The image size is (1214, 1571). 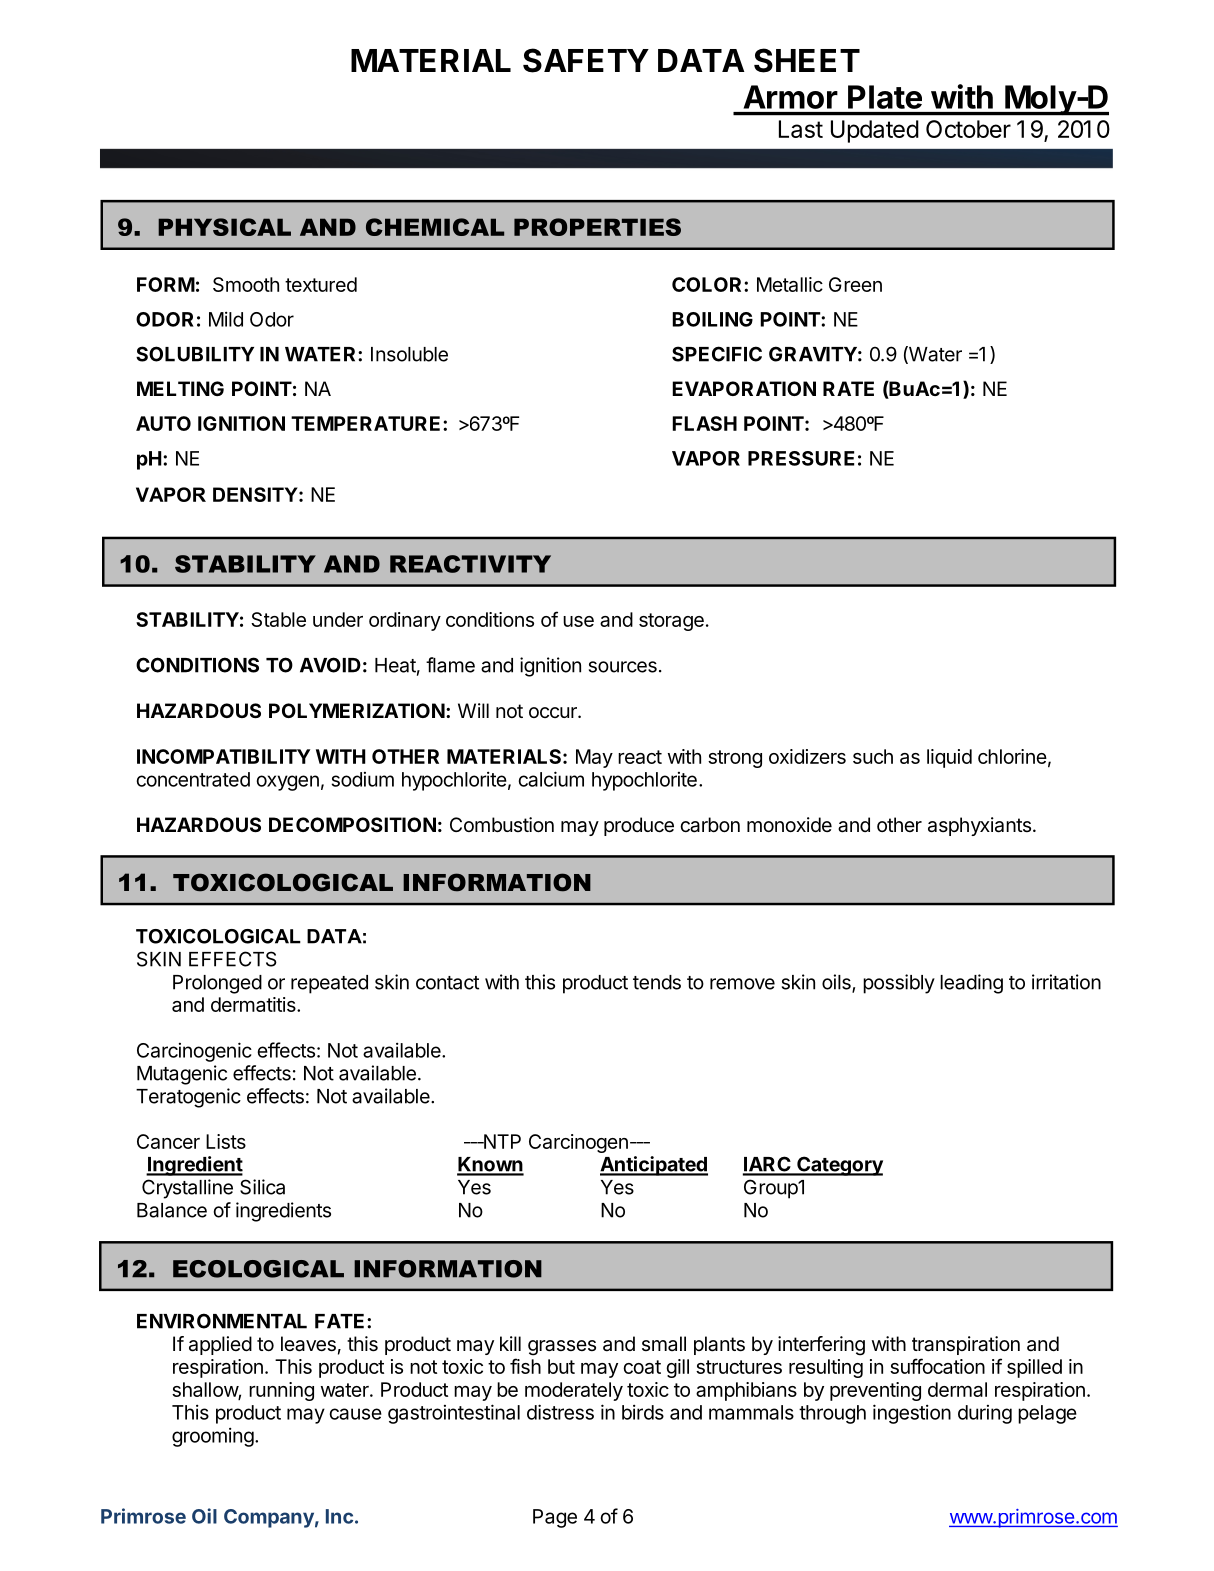 I want to click on Green, so click(x=855, y=284).
